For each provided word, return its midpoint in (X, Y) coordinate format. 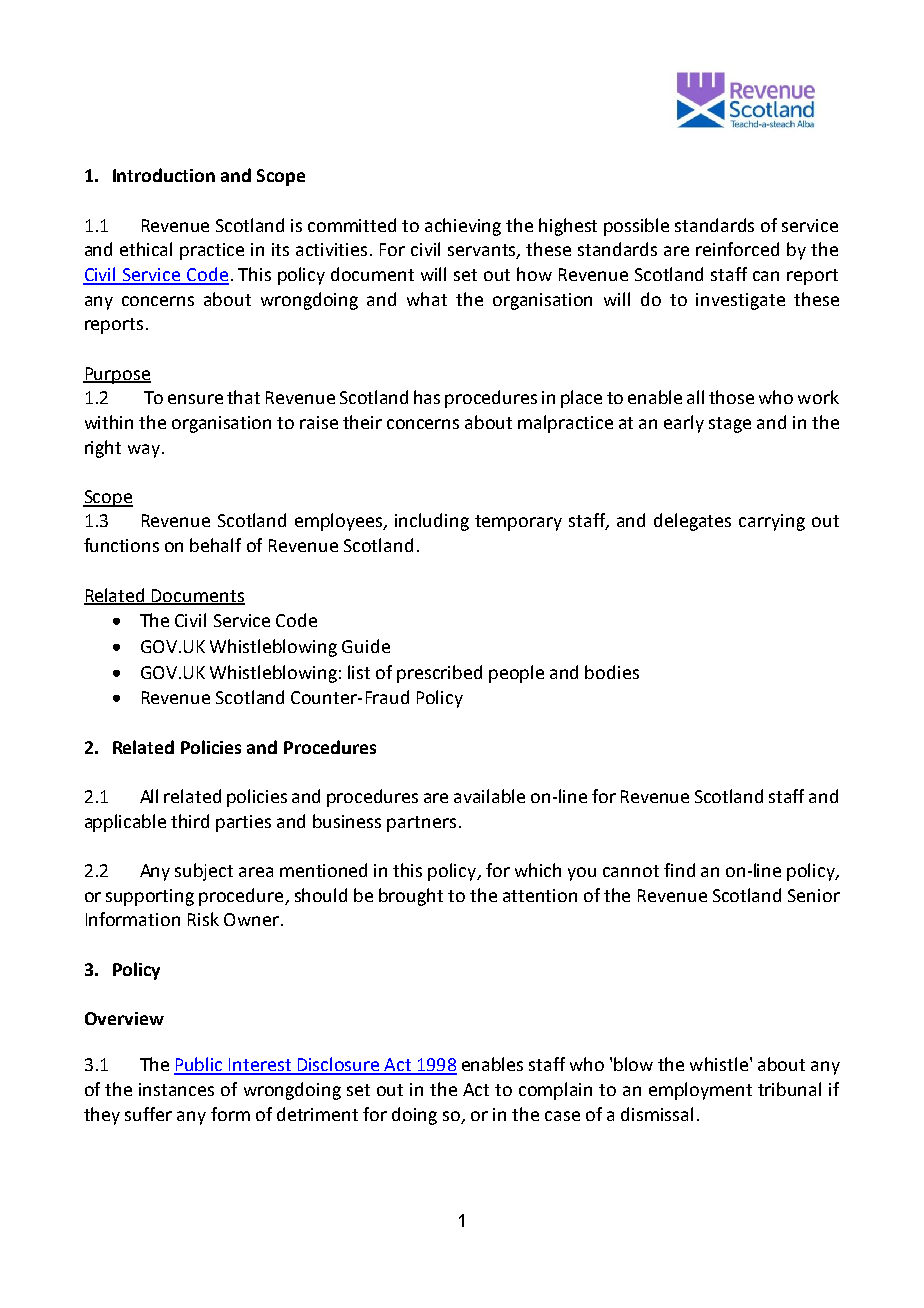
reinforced (737, 249)
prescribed (439, 674)
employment (700, 1091)
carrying (772, 522)
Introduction (164, 175)
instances (176, 1089)
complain (555, 1091)
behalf (215, 545)
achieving (463, 227)
